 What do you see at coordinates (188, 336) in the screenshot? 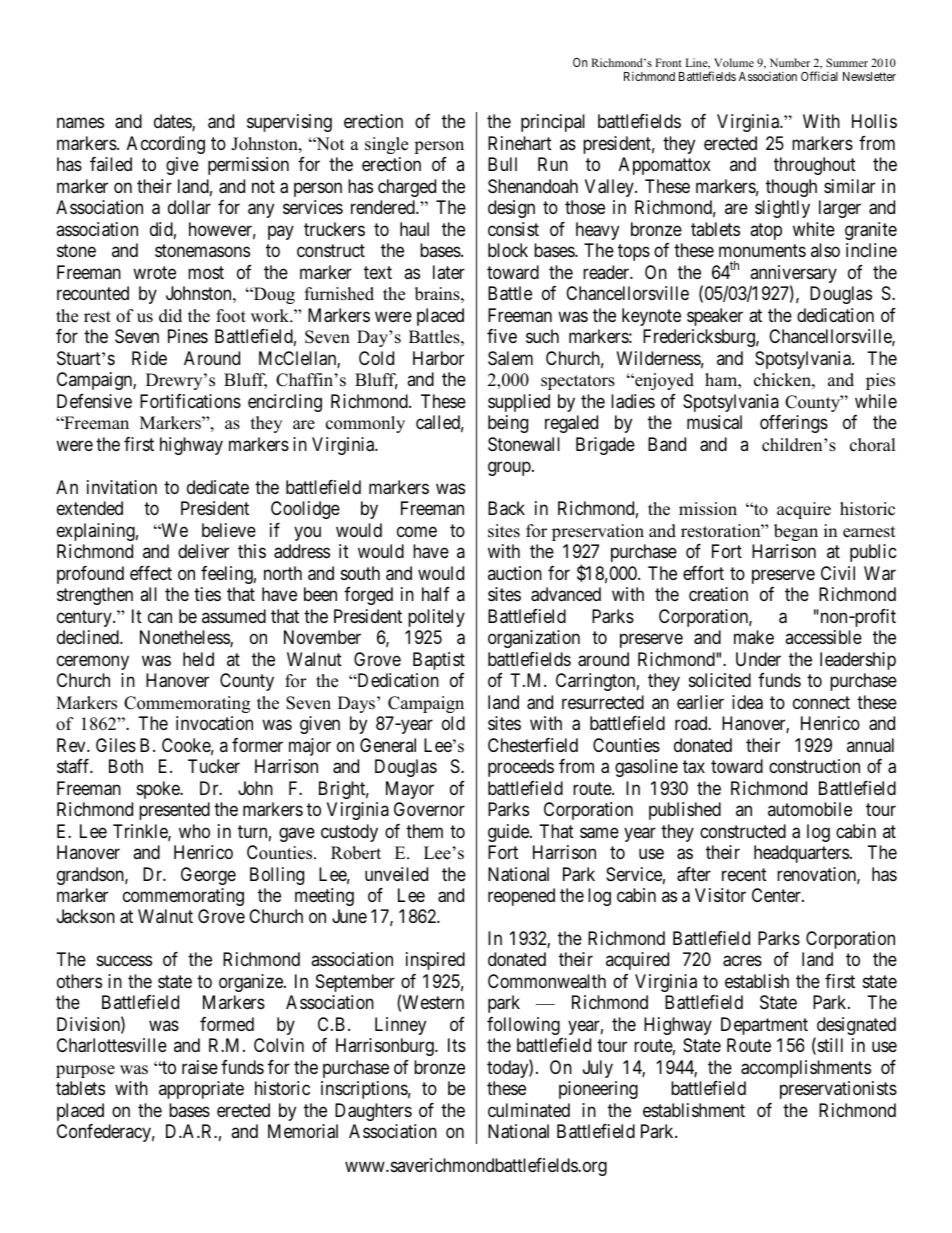
I see `Pines` at bounding box center [188, 336].
